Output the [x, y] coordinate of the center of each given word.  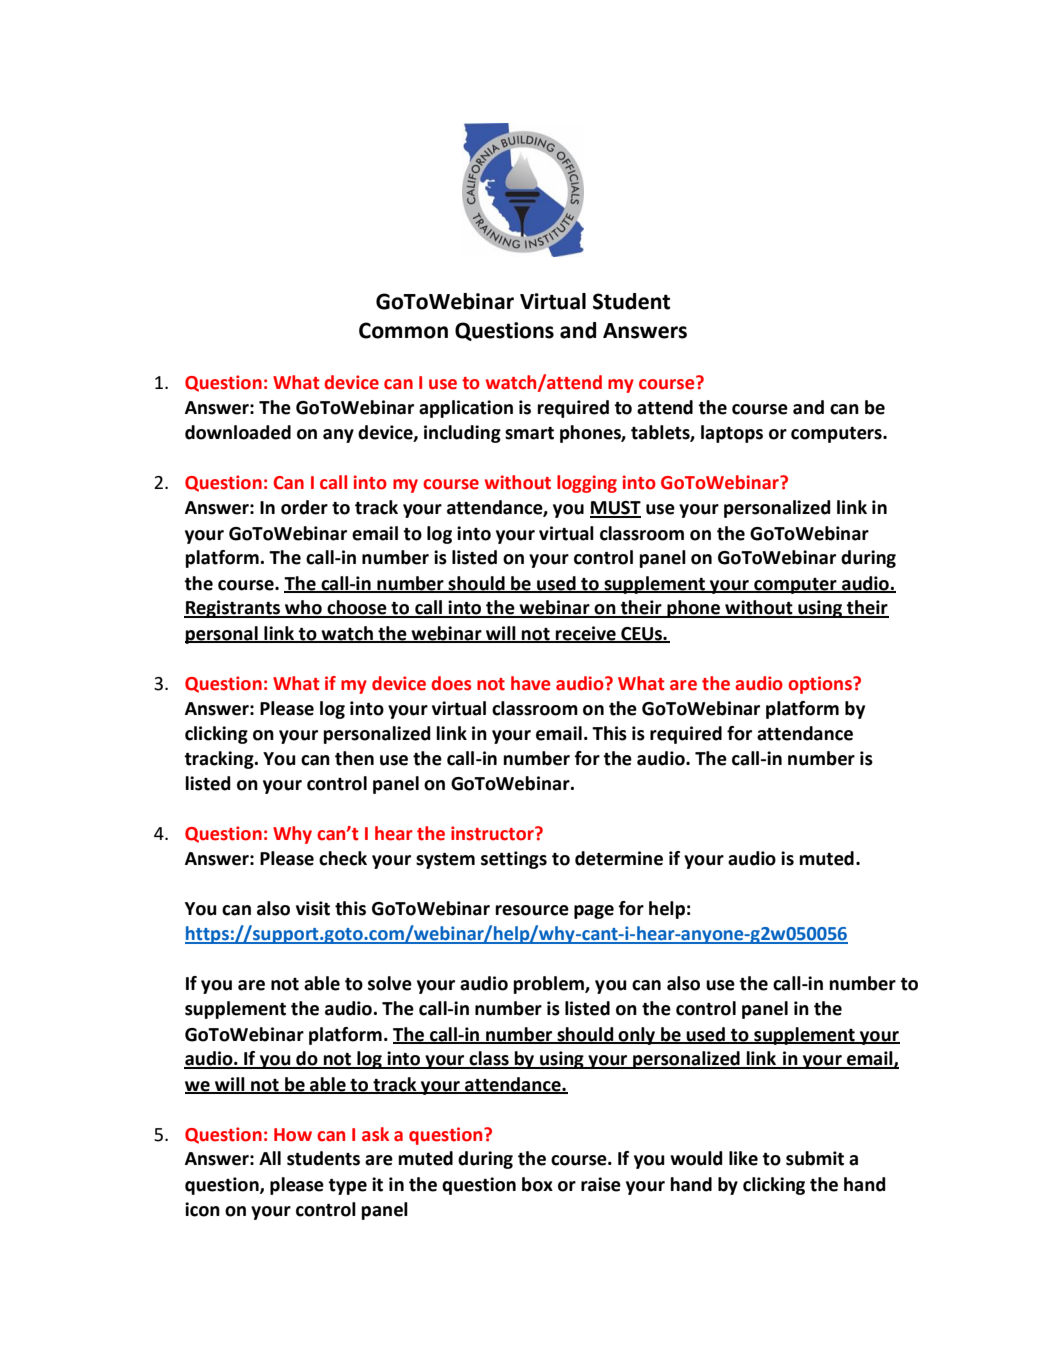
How [293, 1135]
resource [532, 910]
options [821, 685]
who [303, 608]
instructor [493, 833]
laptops [732, 434]
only [637, 1036]
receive [586, 634]
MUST [615, 509]
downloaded [238, 432]
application [466, 409]
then [354, 758]
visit [313, 908]
